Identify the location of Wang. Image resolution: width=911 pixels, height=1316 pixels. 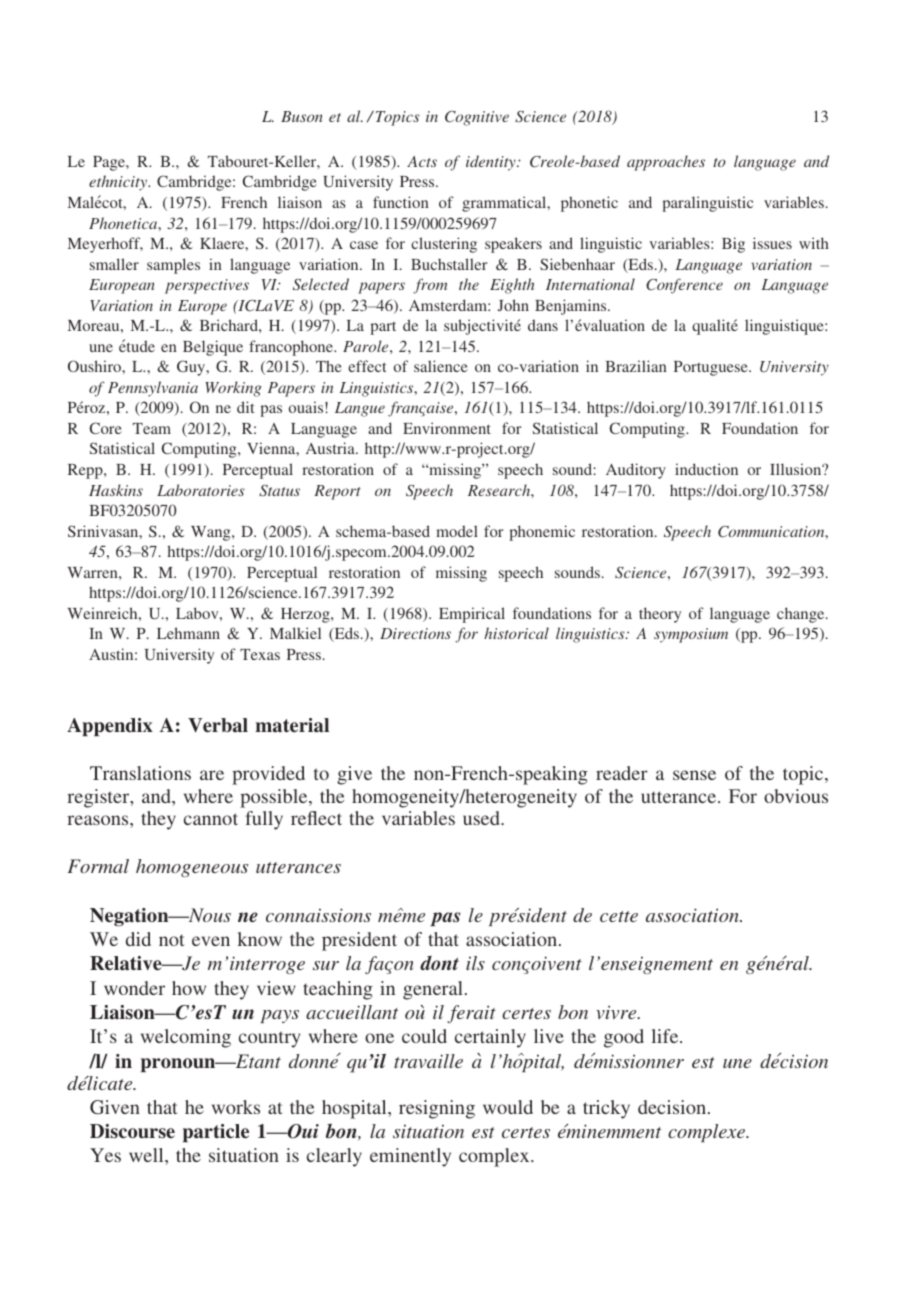
(212, 533).
